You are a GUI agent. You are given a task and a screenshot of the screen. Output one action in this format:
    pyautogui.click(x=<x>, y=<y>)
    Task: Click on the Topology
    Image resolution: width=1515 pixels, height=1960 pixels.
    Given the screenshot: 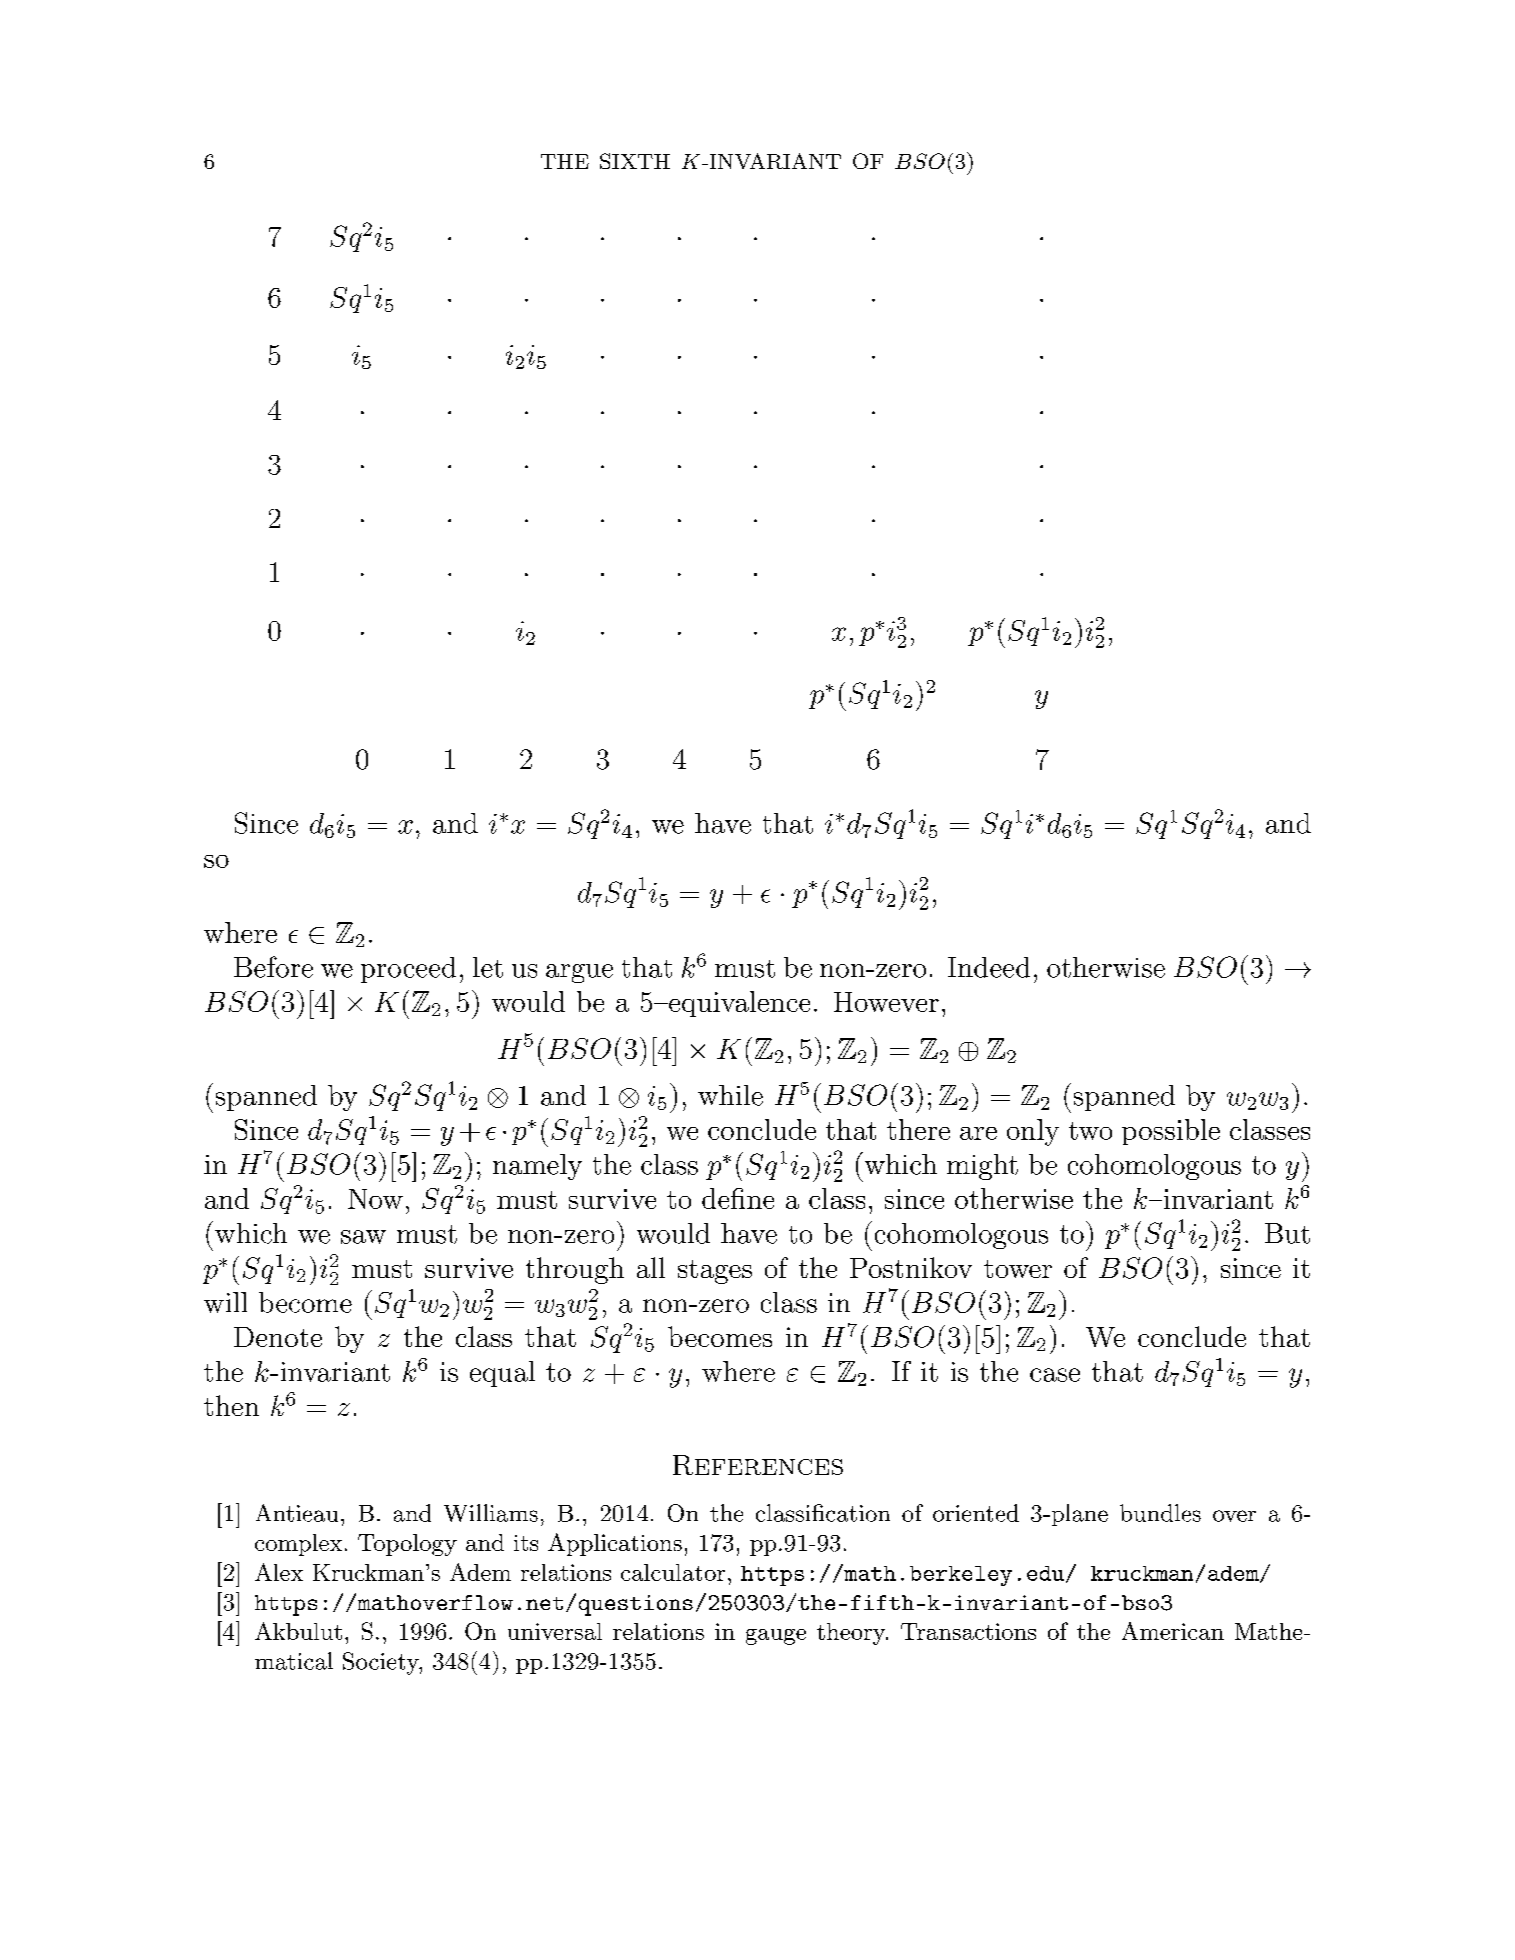 What is the action you would take?
    pyautogui.click(x=407, y=1545)
